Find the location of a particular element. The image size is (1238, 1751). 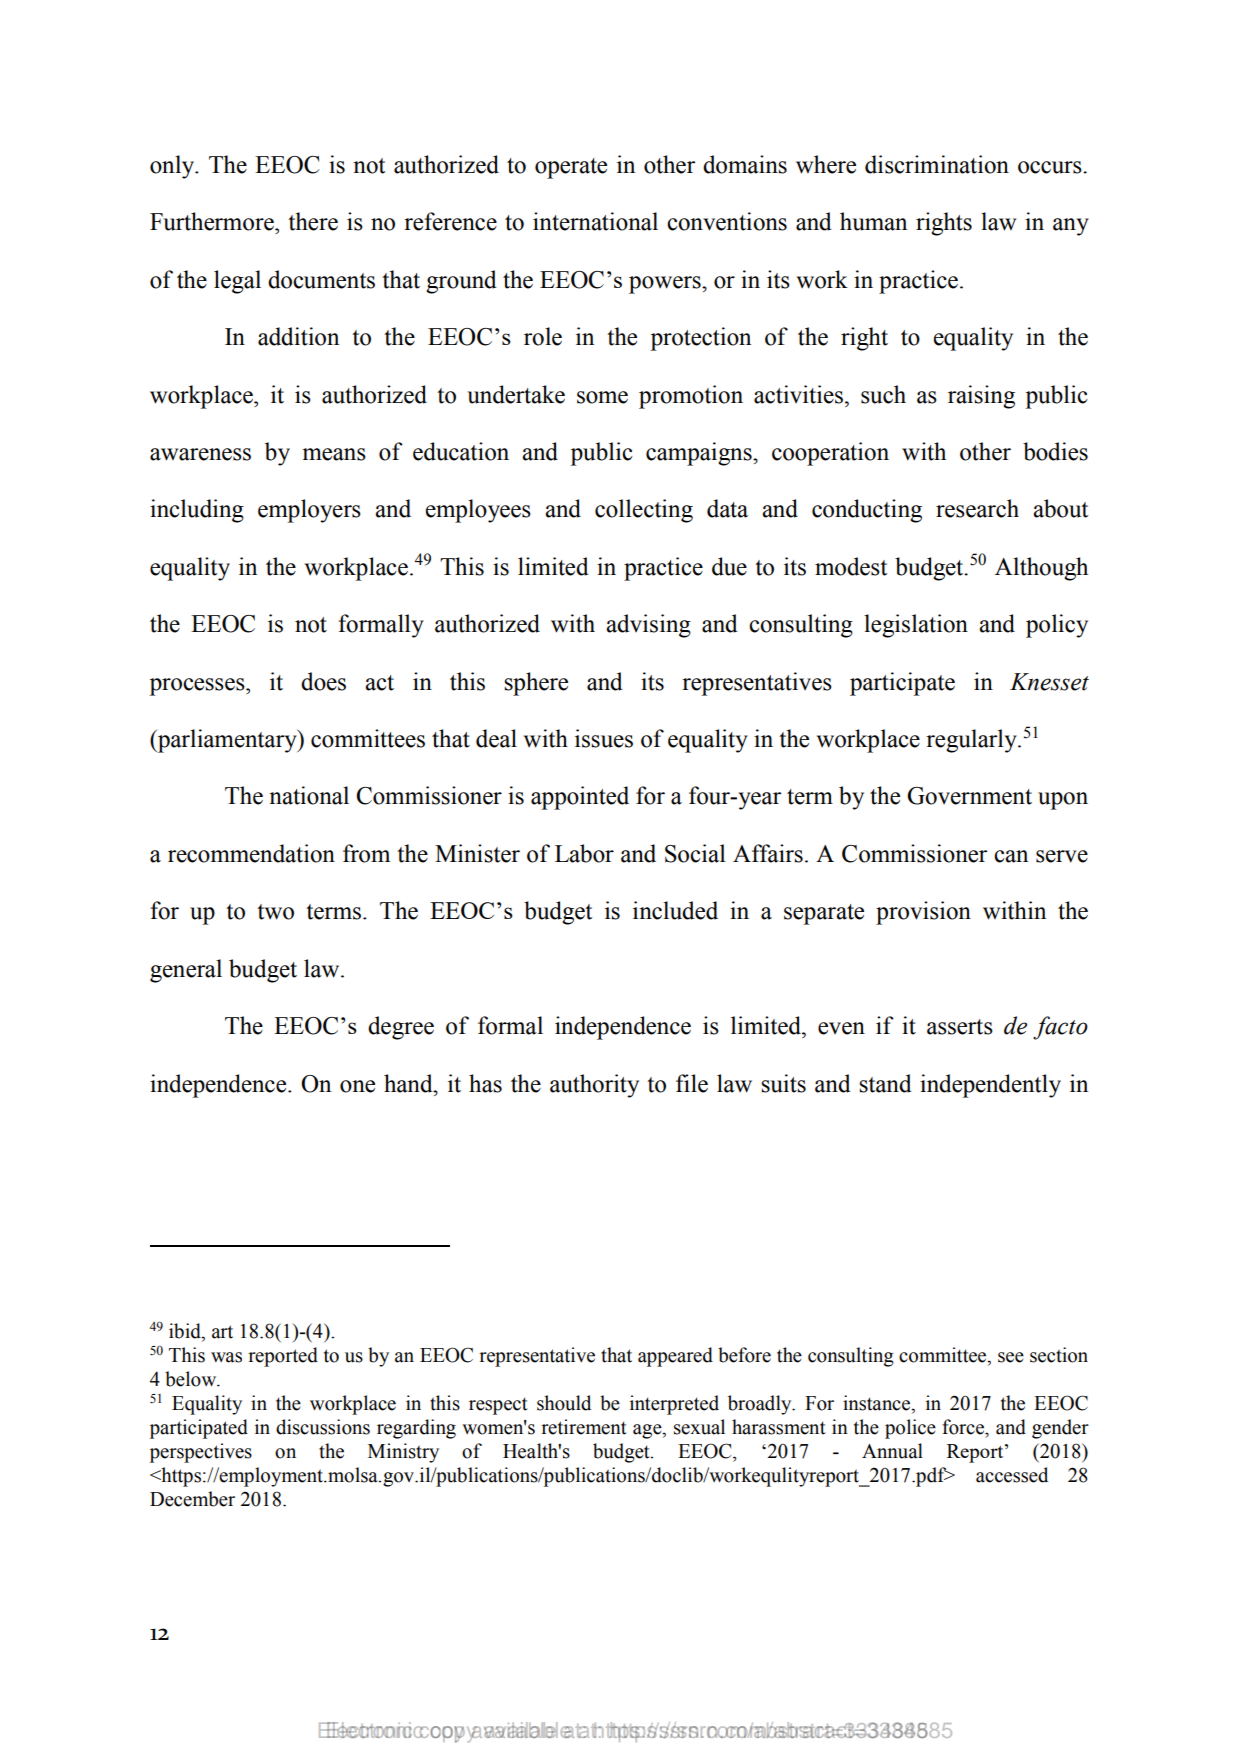

authority is located at coordinates (594, 1086).
